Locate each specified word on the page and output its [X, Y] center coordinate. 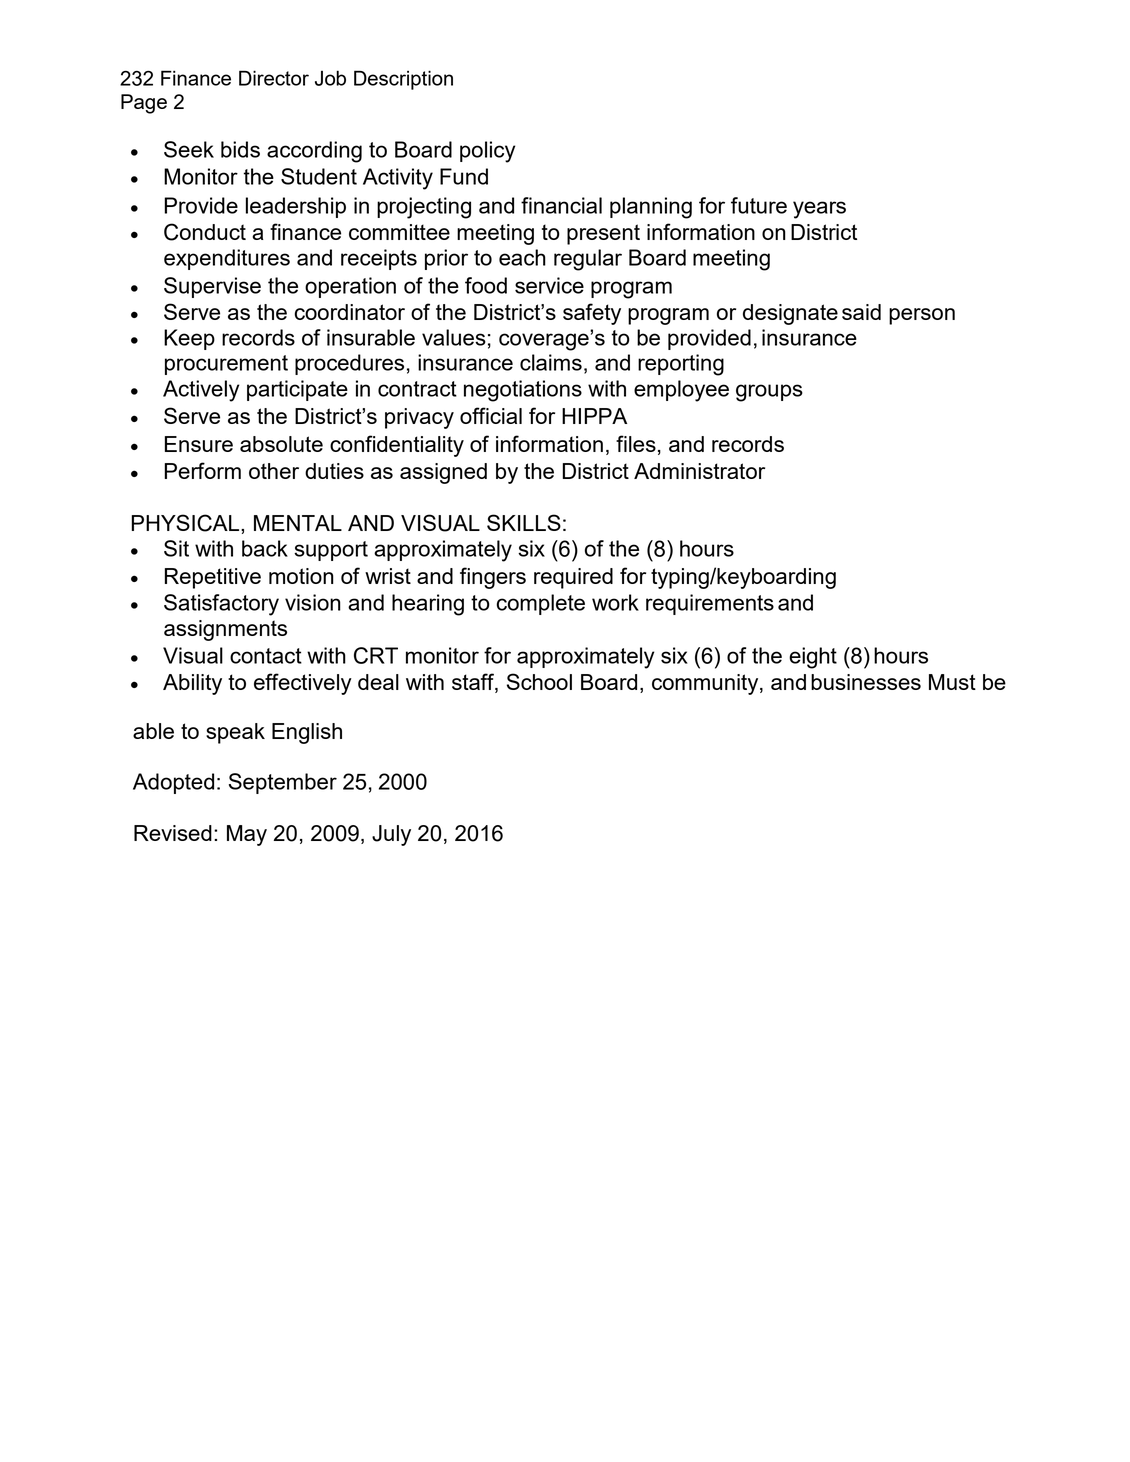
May [247, 835]
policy [487, 152]
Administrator [699, 471]
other [274, 471]
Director [274, 78]
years [819, 210]
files [636, 443]
